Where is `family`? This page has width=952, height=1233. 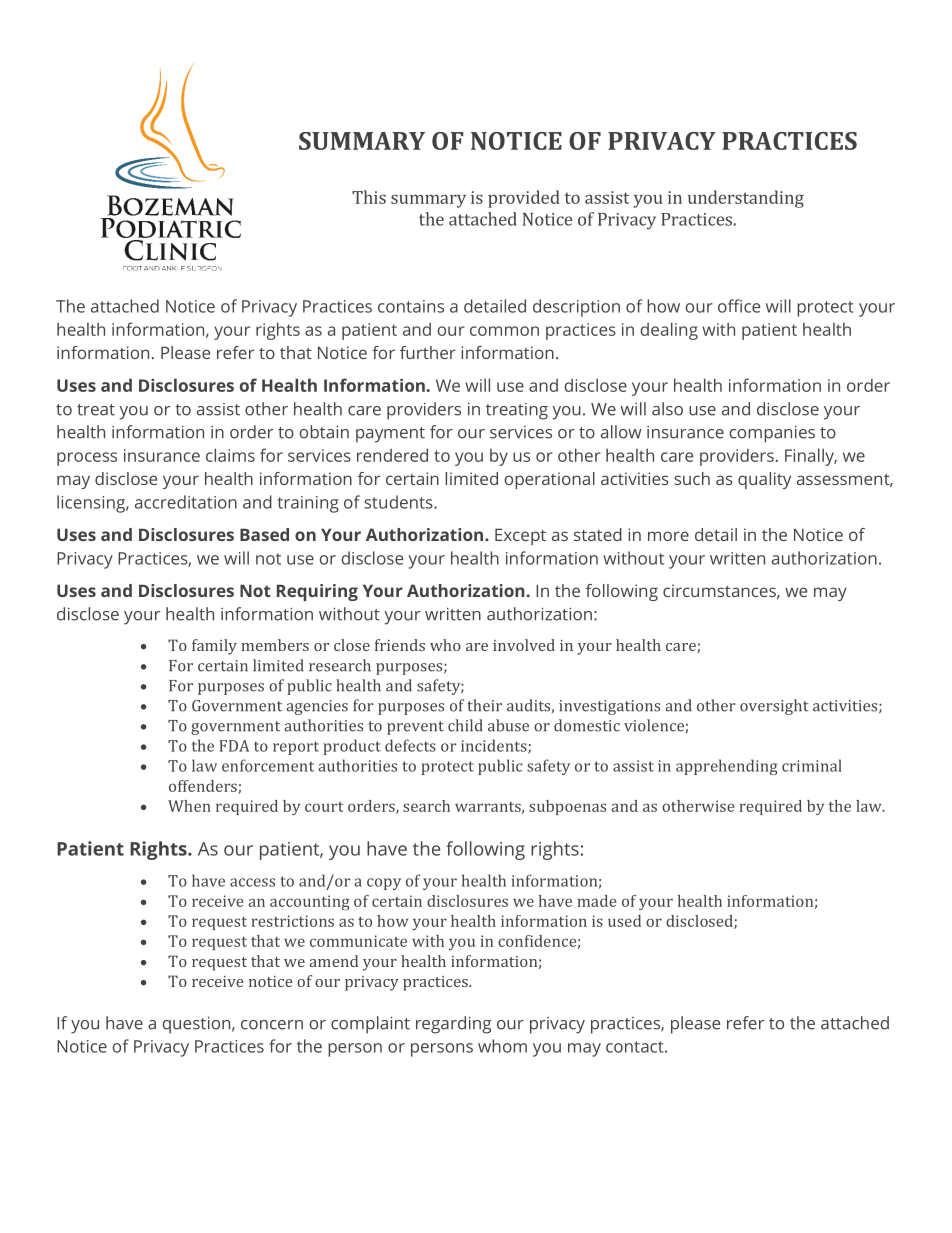 family is located at coordinates (214, 647).
